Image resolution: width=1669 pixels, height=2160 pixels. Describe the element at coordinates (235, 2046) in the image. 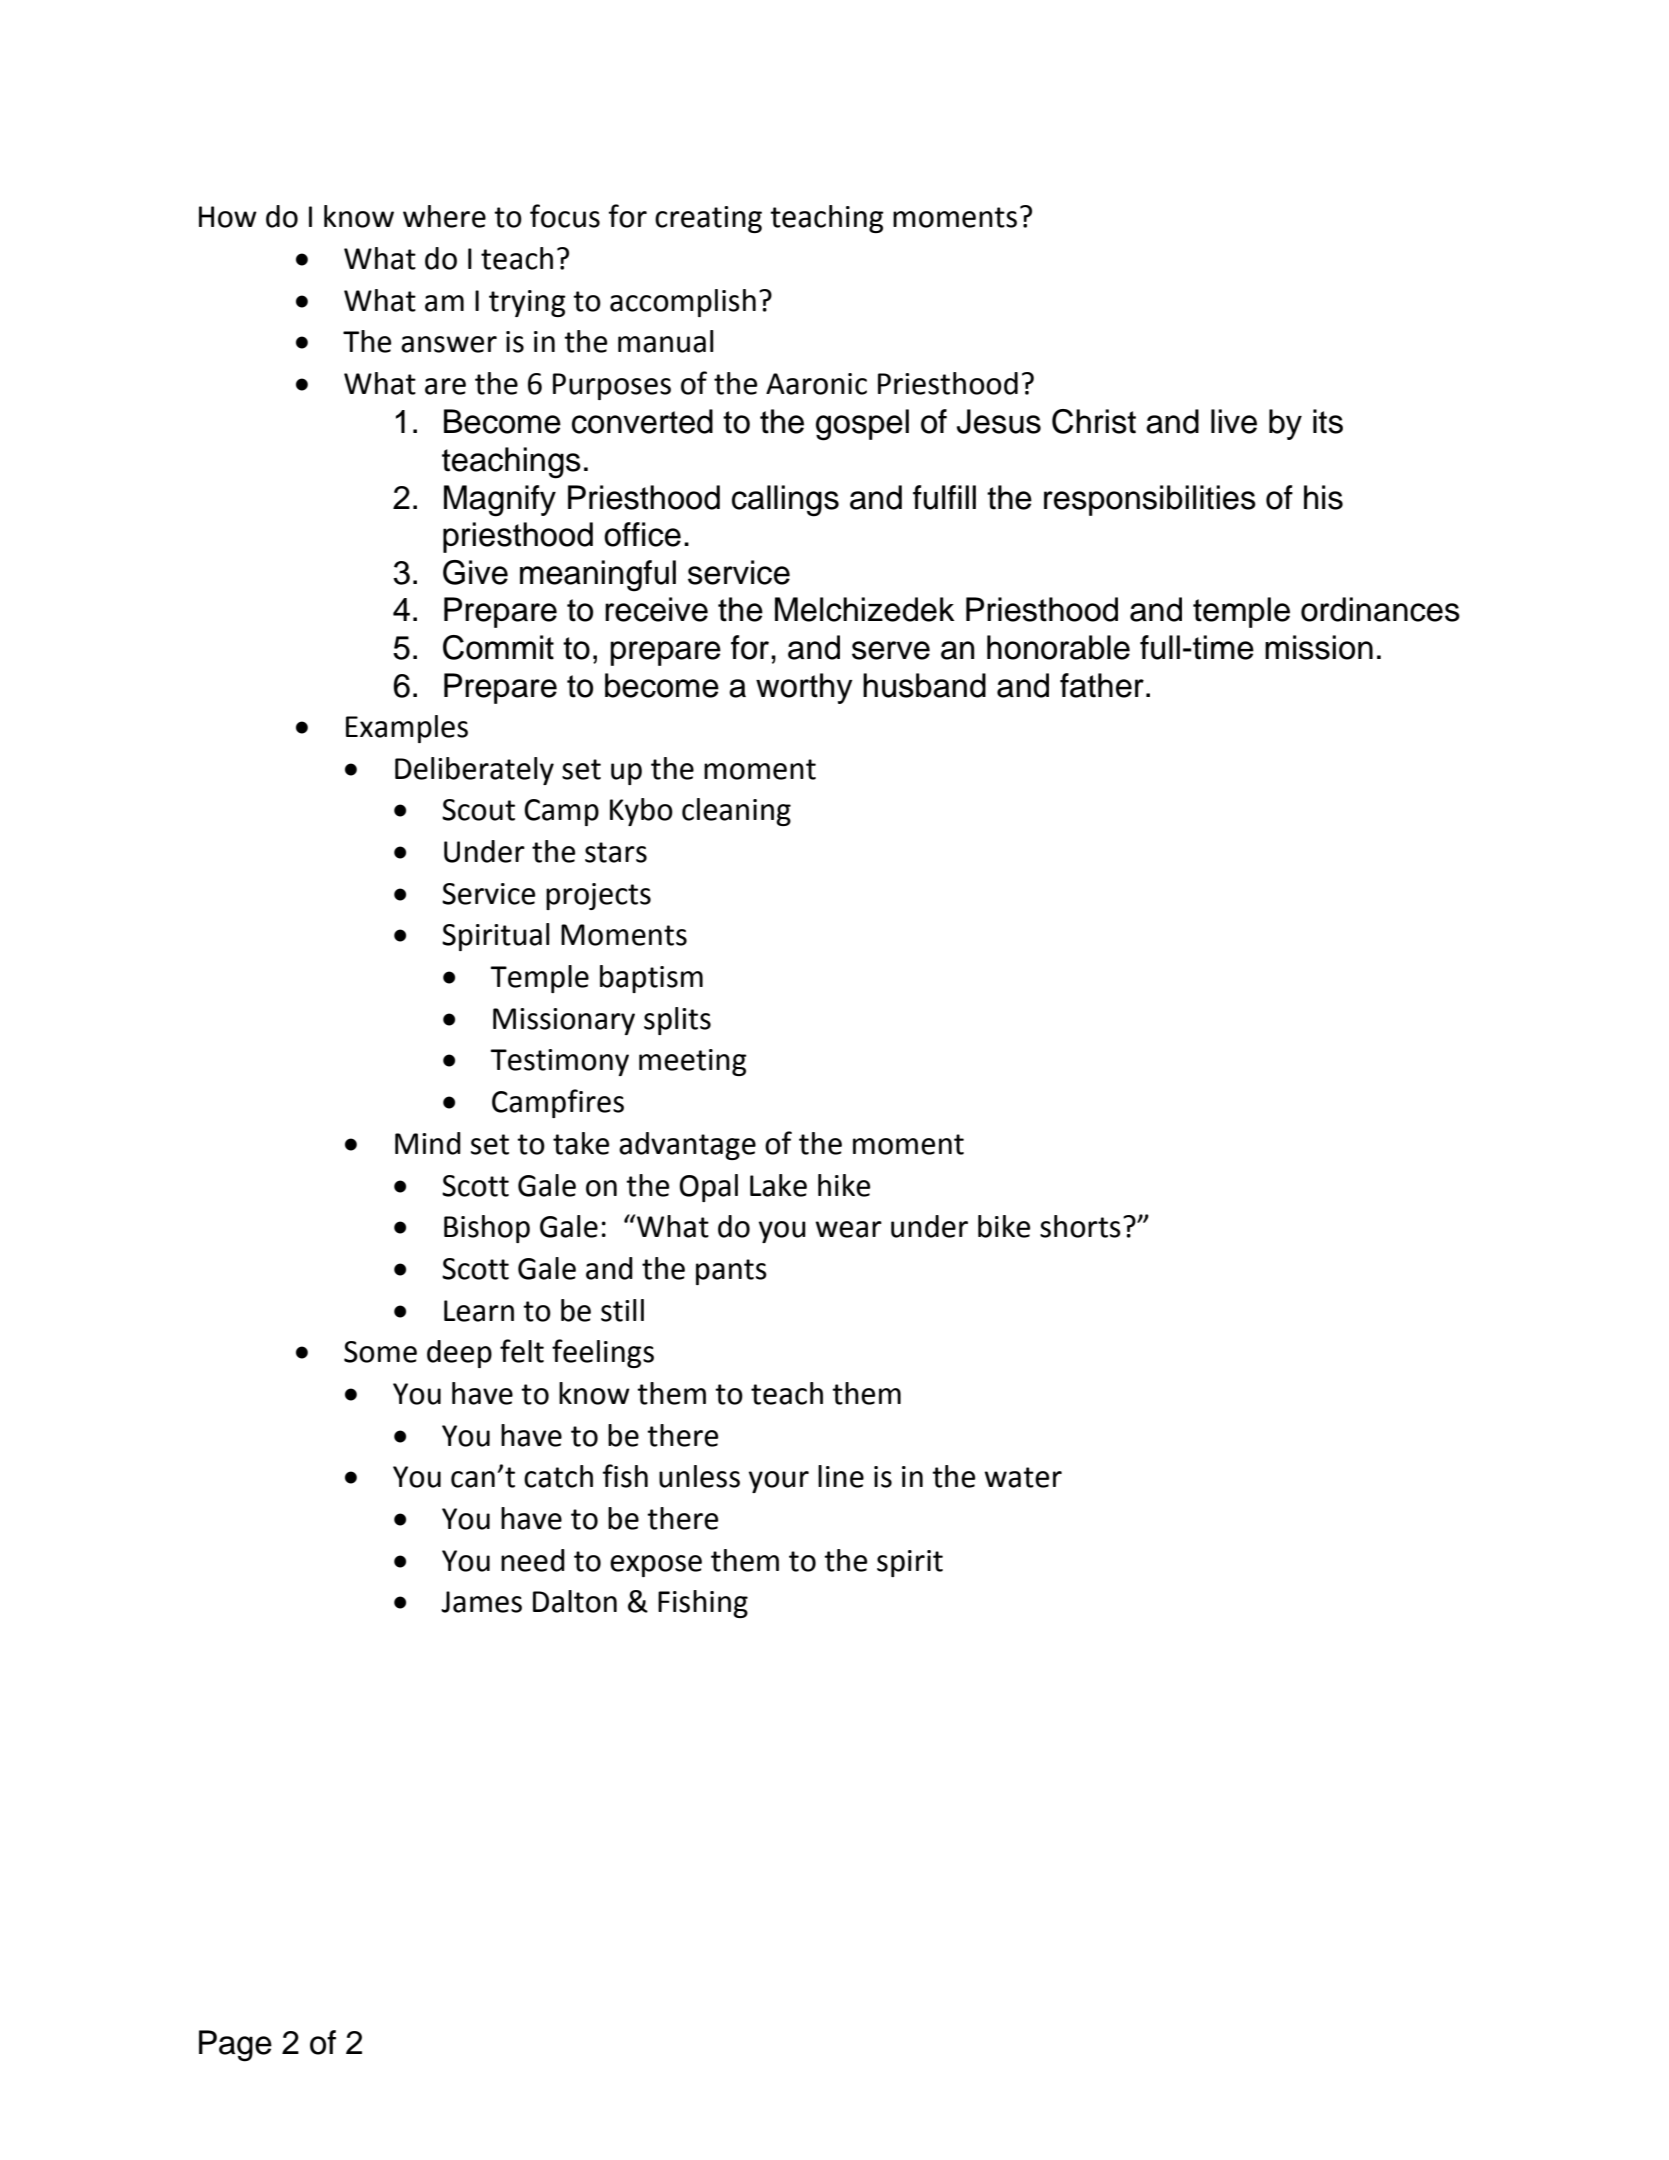

I see `Page` at that location.
